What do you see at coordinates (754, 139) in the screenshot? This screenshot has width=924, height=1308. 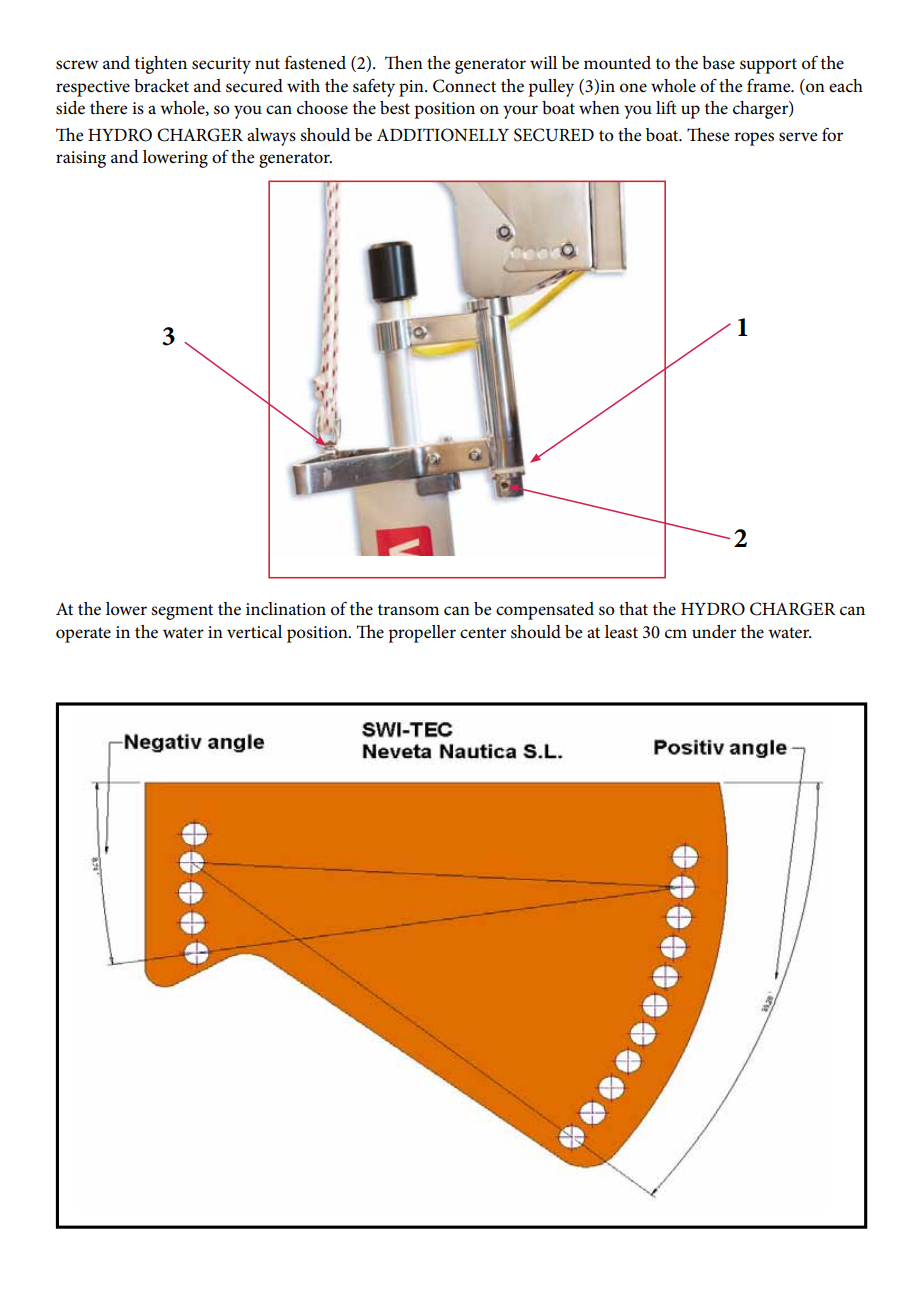 I see `ropes` at bounding box center [754, 139].
